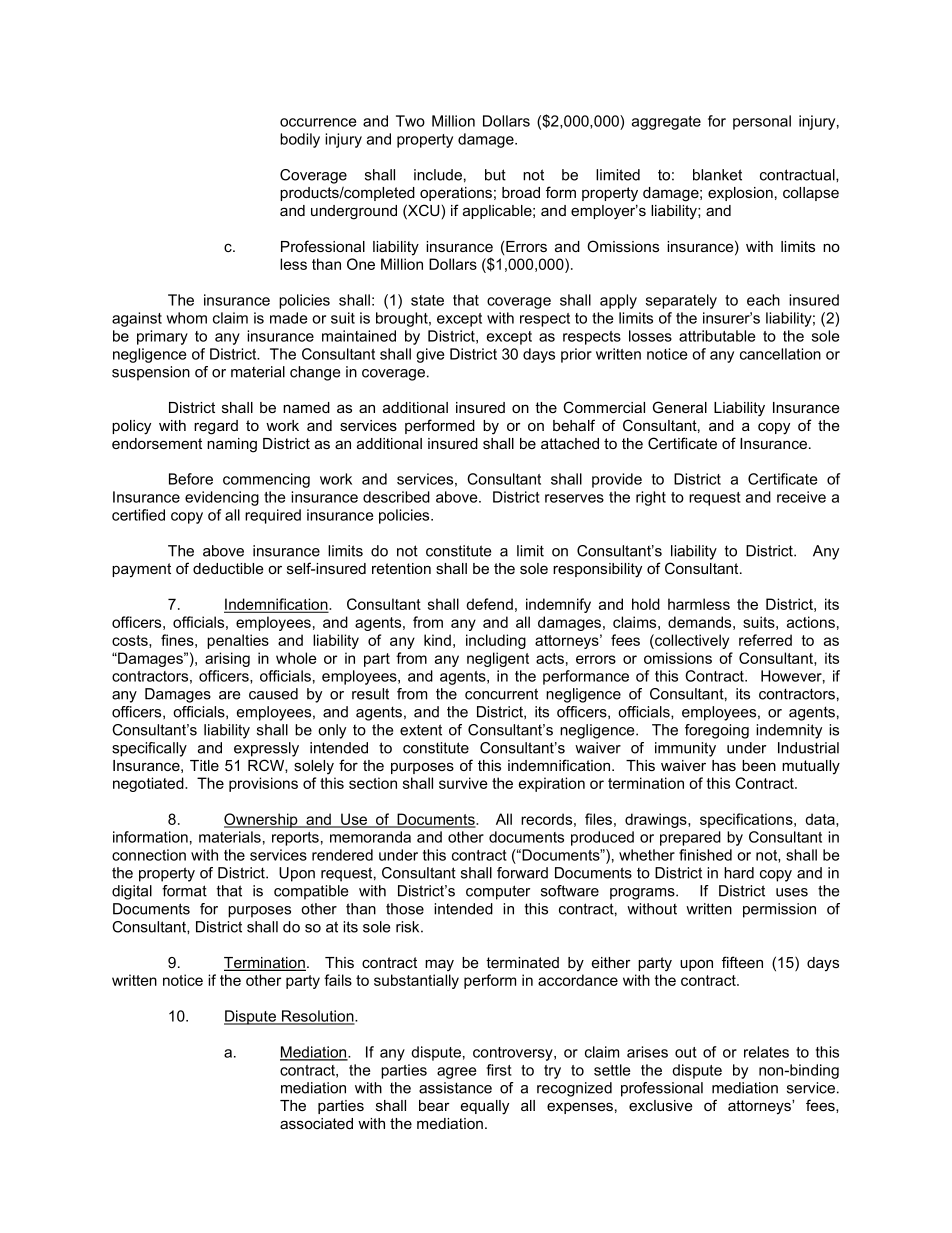 This image has height=1233, width=952. What do you see at coordinates (410, 121) in the image?
I see `Two` at bounding box center [410, 121].
